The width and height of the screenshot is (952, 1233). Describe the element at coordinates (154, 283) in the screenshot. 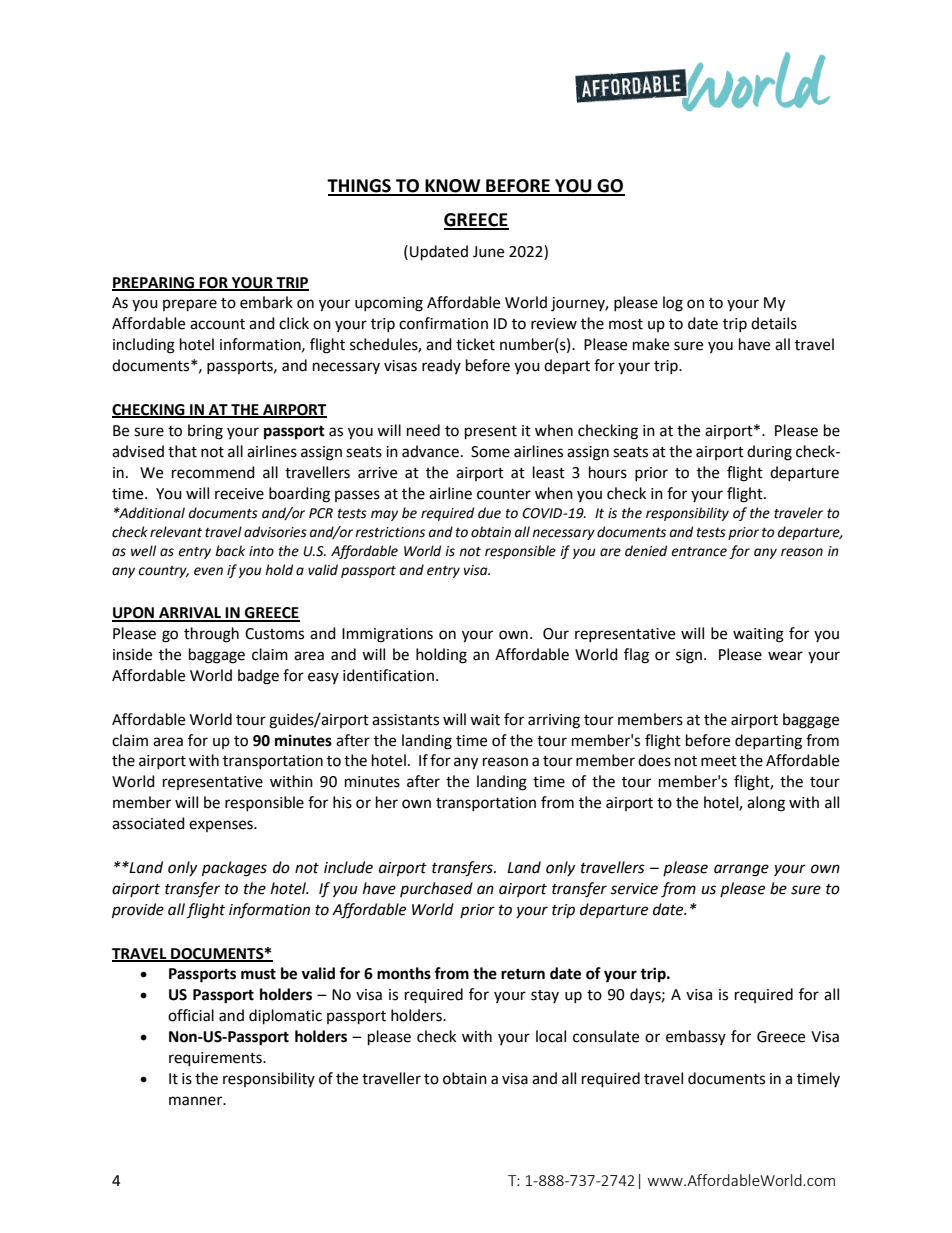

I see `PREPARING` at that location.
